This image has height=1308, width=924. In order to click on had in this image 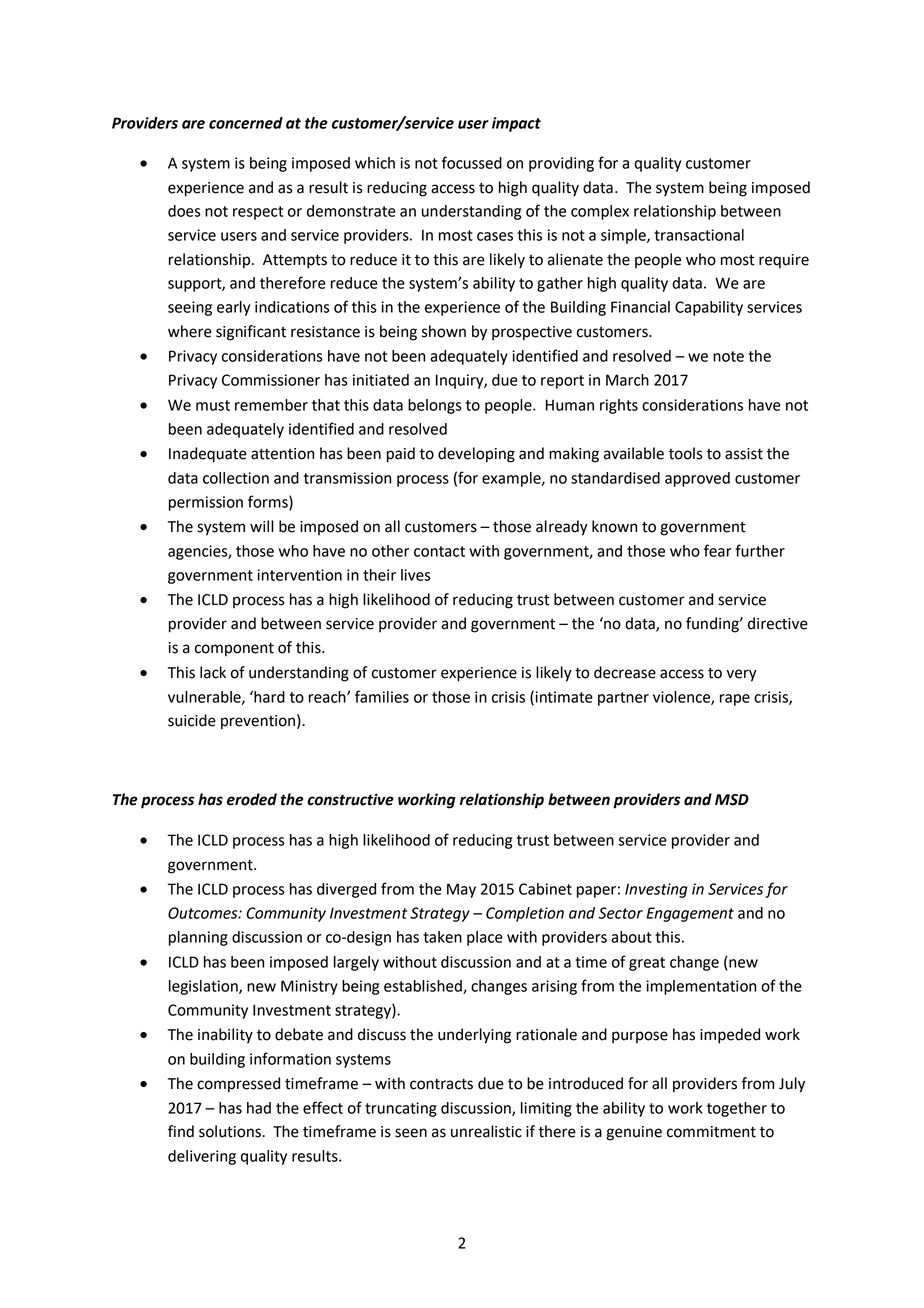, I will do `click(259, 1108)`.
